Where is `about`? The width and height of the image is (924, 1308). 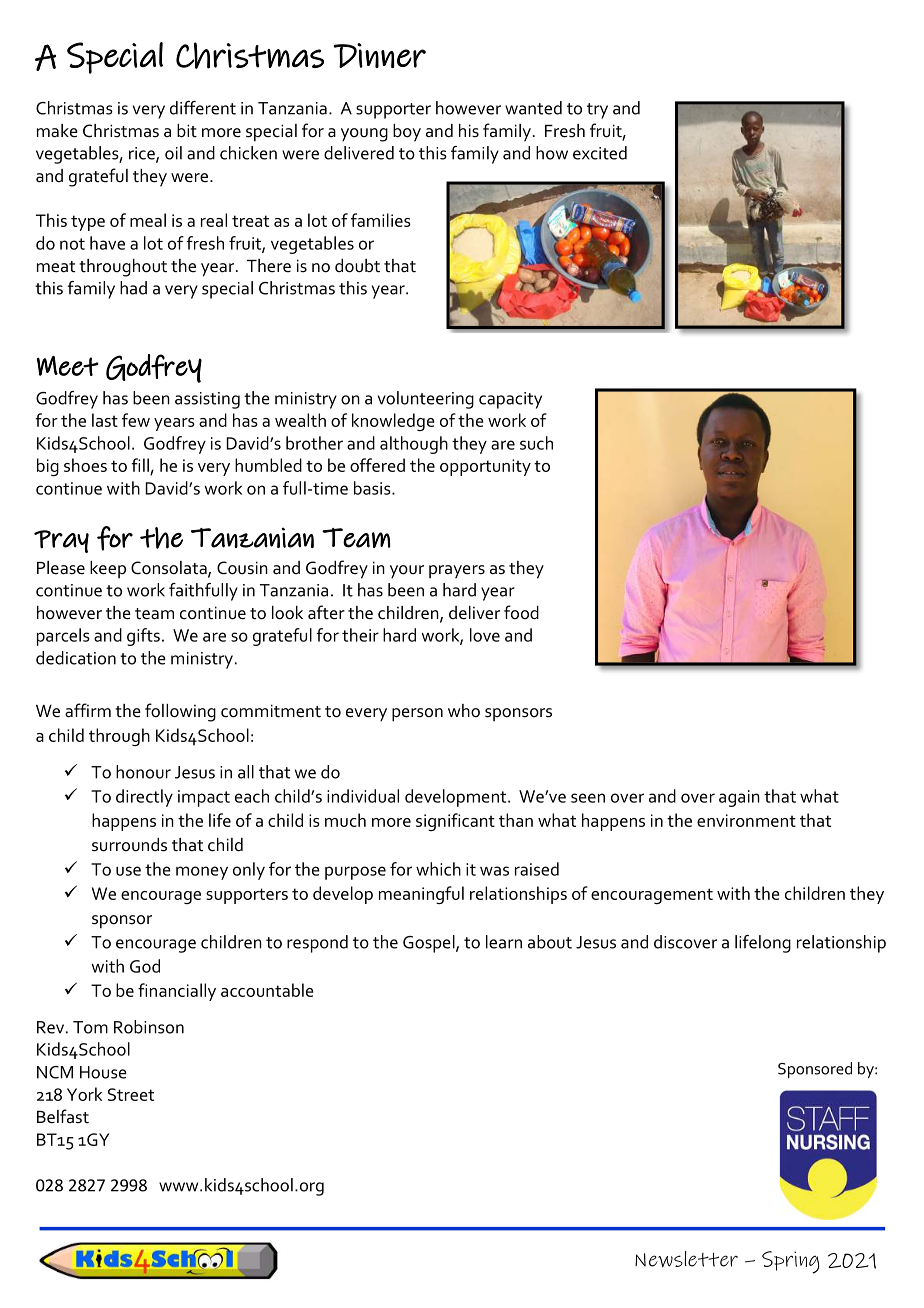
about is located at coordinates (550, 942).
